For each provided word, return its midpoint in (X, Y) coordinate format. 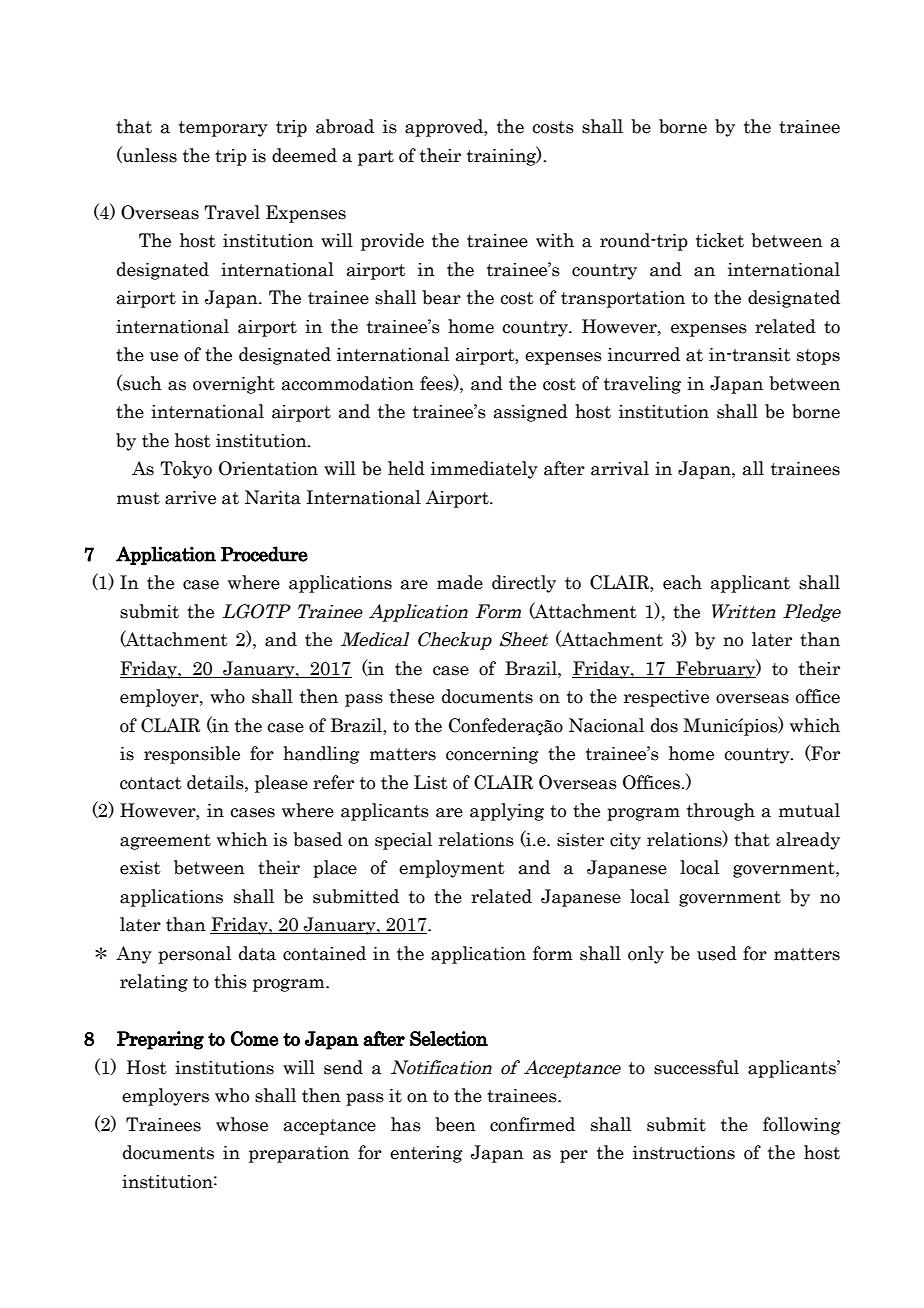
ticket (720, 240)
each (682, 582)
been (455, 1124)
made (460, 582)
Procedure (264, 554)
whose (242, 1124)
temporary (223, 129)
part (376, 158)
